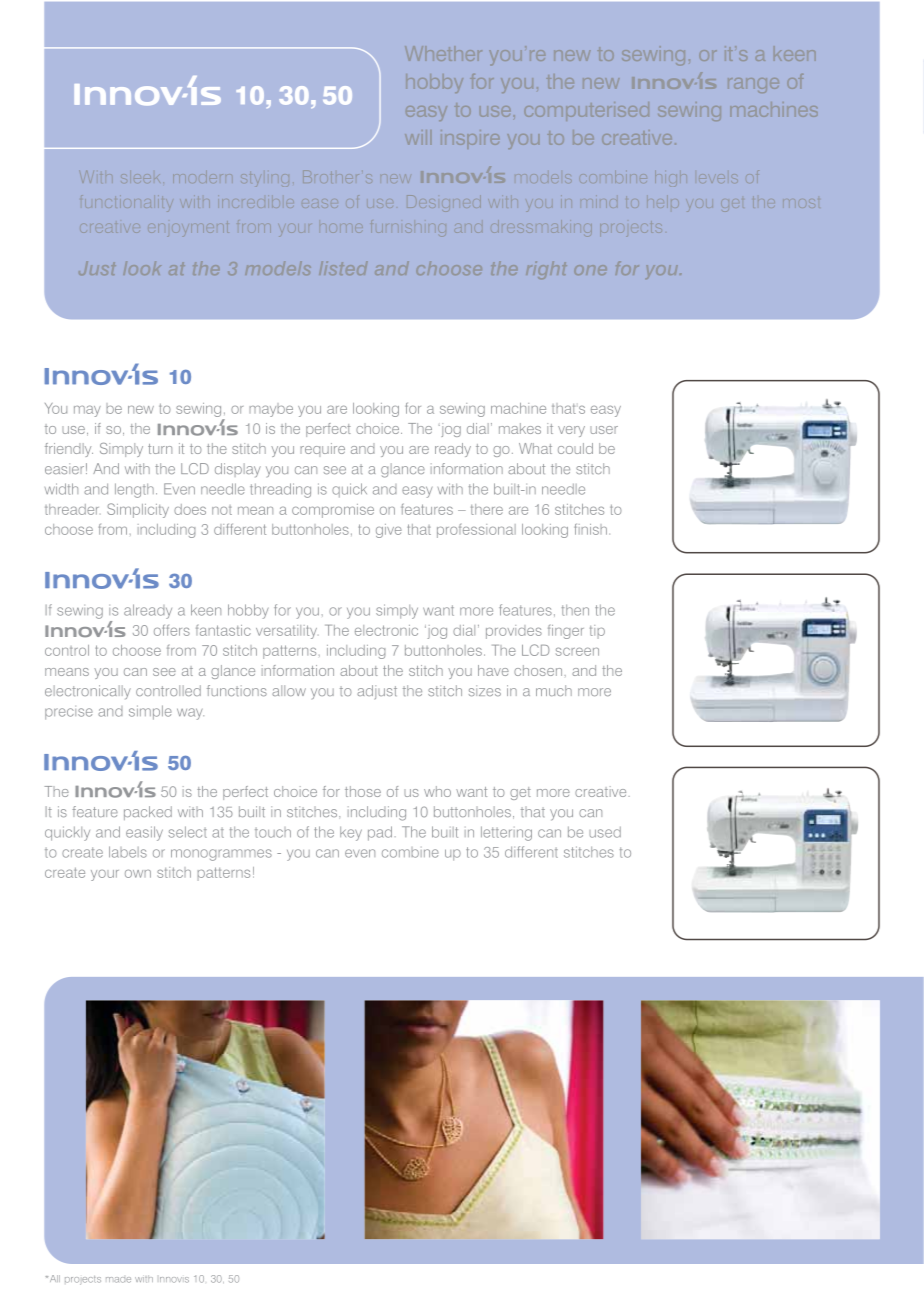  I want to click on simple, so click(150, 712).
